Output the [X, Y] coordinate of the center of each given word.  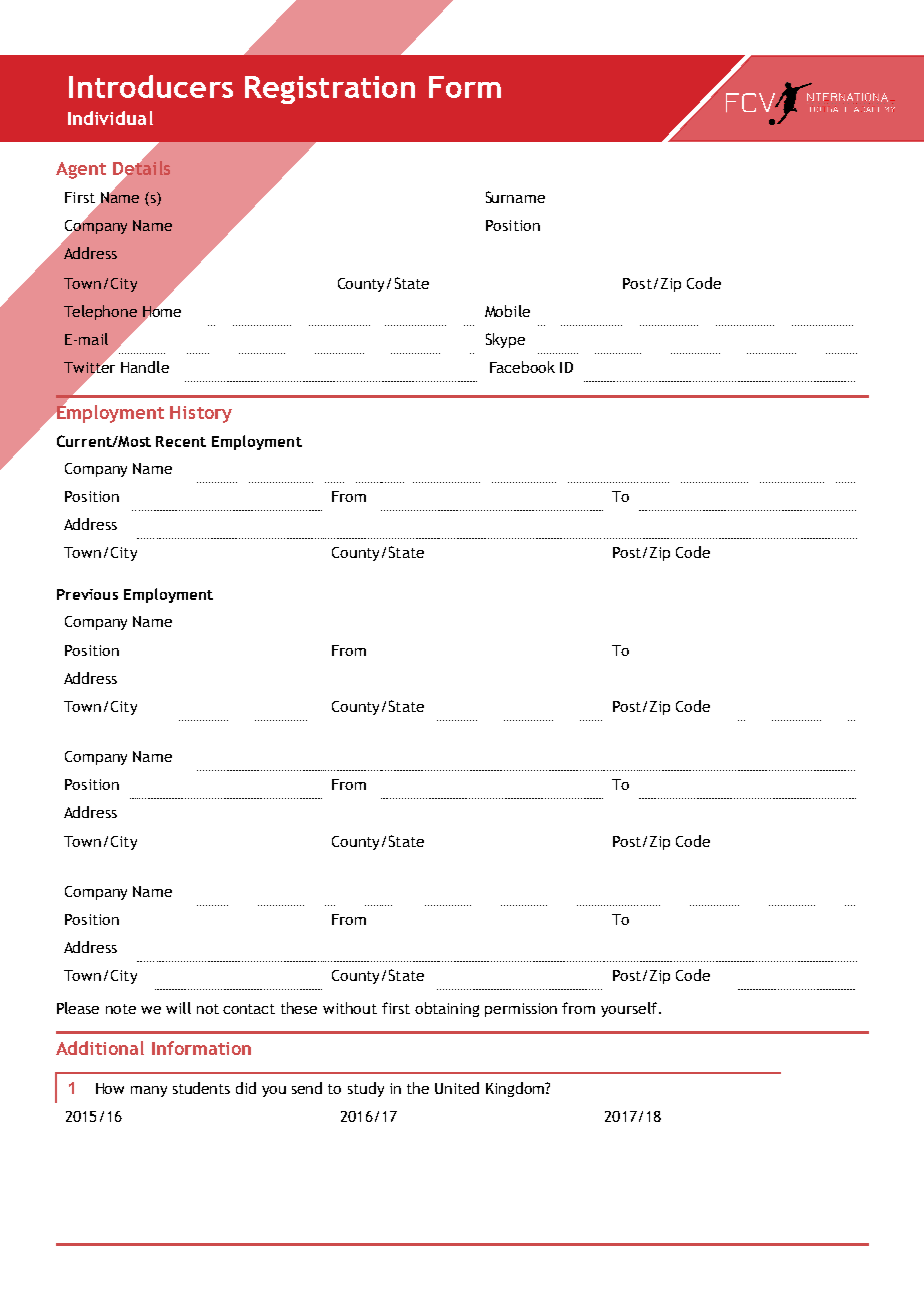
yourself [629, 1009]
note [121, 1009]
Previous [87, 594]
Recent [181, 441]
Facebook [522, 367]
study [366, 1089]
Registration [330, 90]
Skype [505, 340]
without [350, 1008]
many [149, 1091]
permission [521, 1010]
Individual [110, 118]
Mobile [507, 311]
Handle [145, 367]
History [201, 414]
